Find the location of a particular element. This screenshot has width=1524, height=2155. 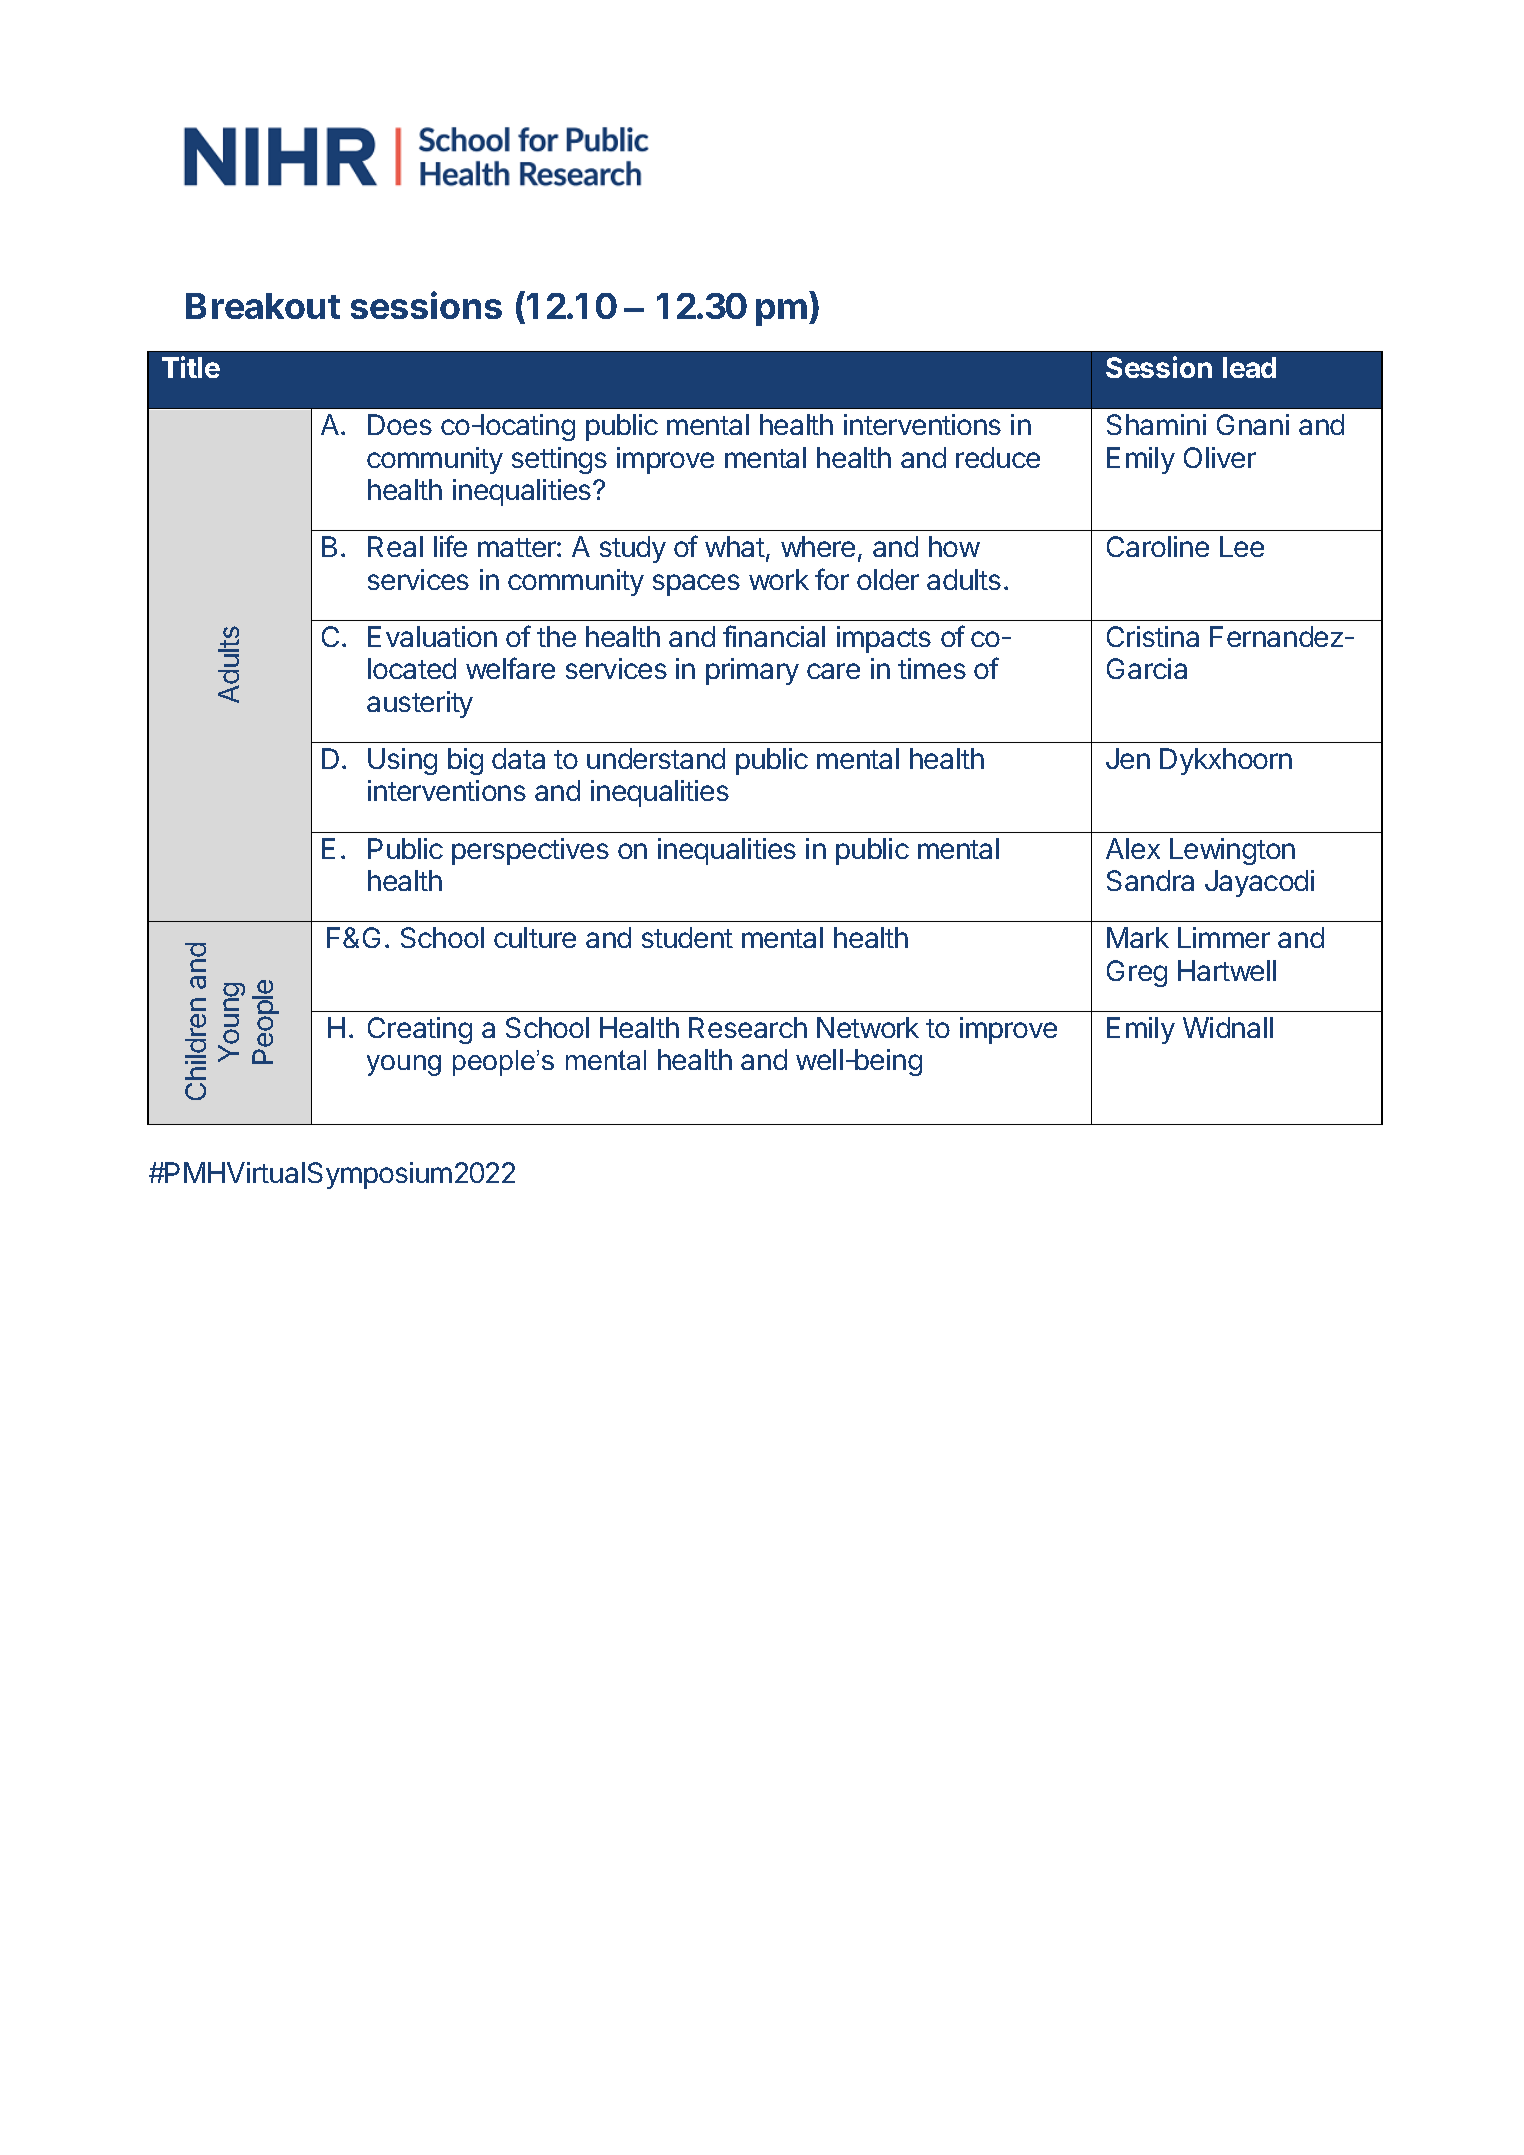

Breakout is located at coordinates (263, 306).
